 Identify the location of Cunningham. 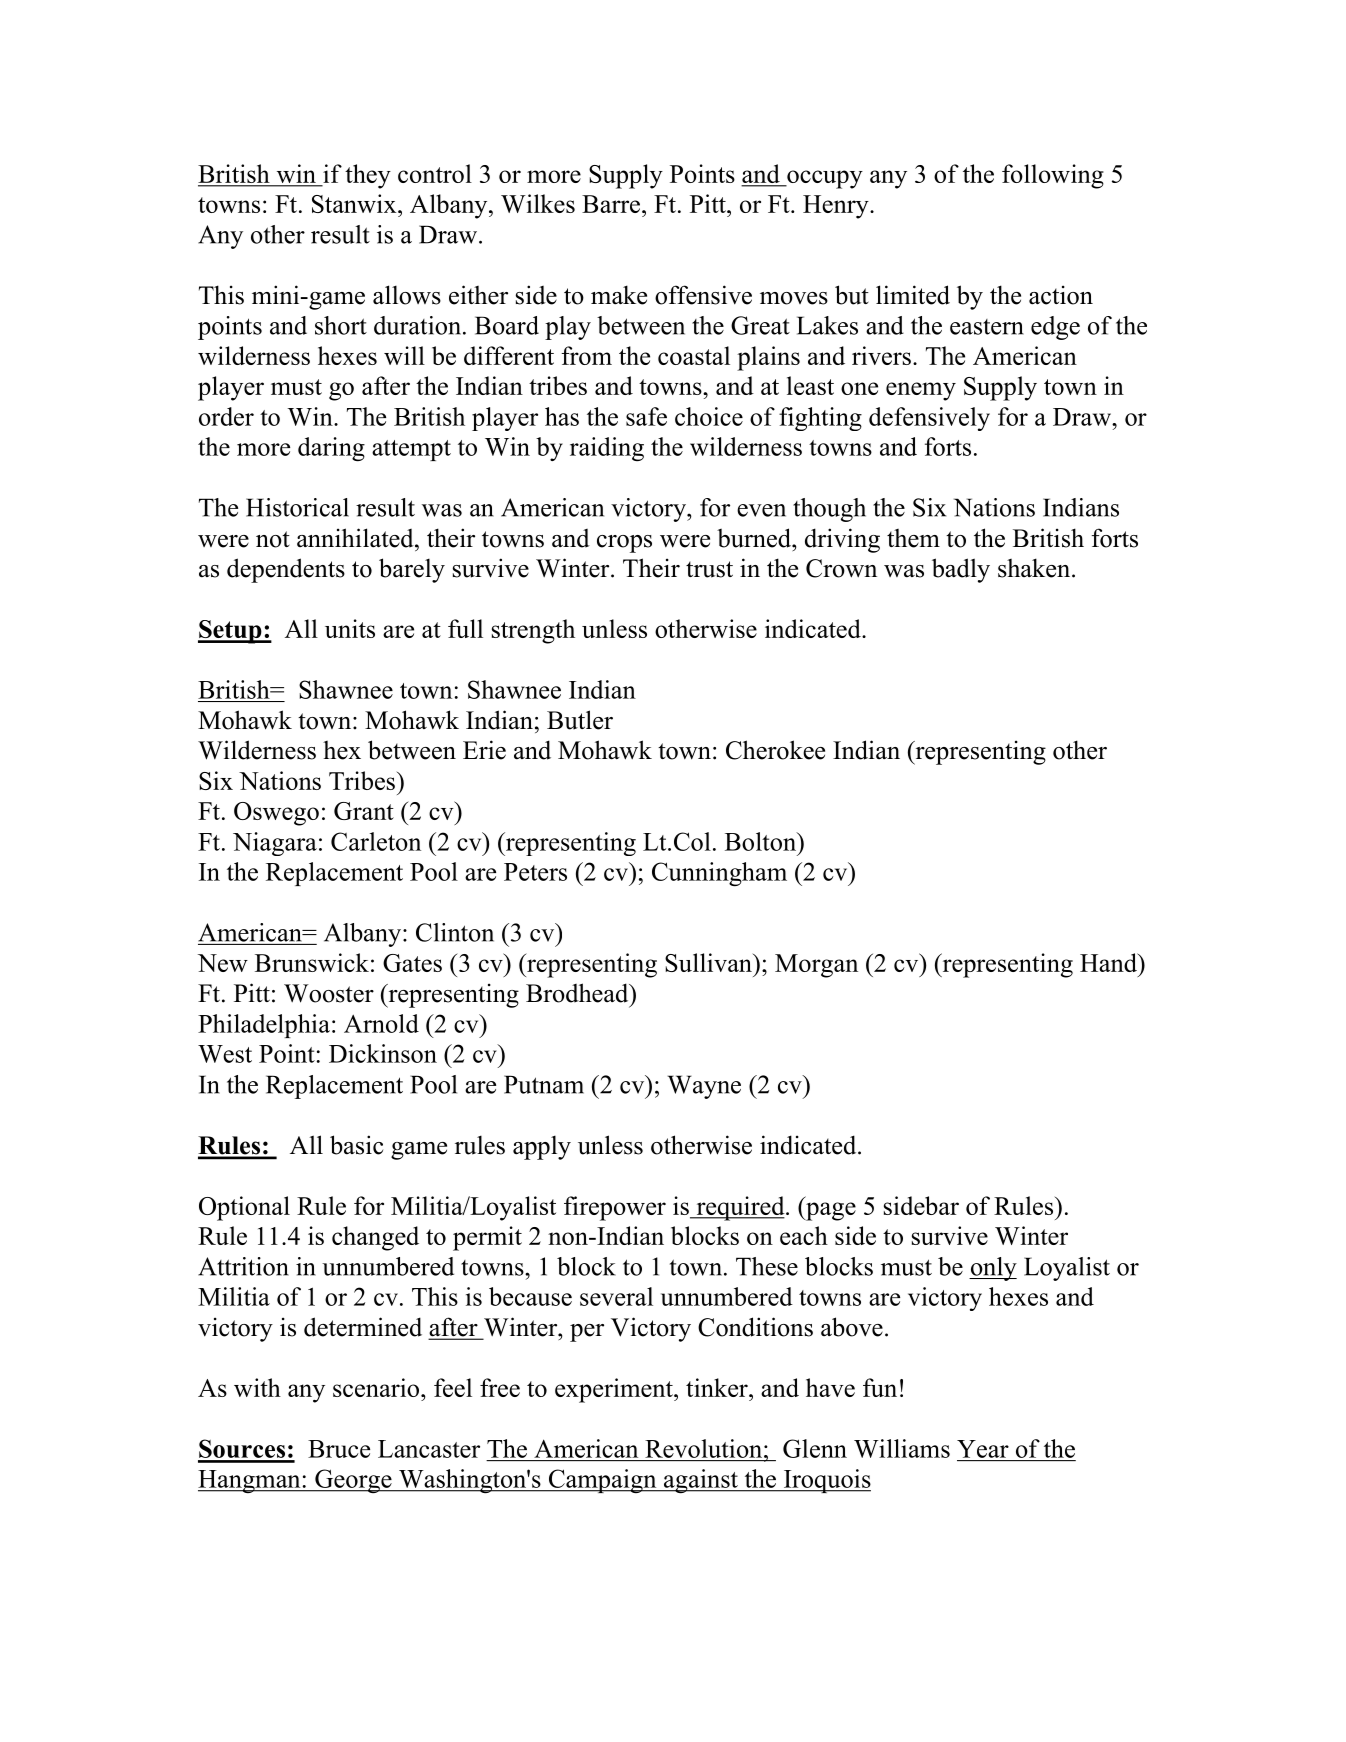
(719, 874).
